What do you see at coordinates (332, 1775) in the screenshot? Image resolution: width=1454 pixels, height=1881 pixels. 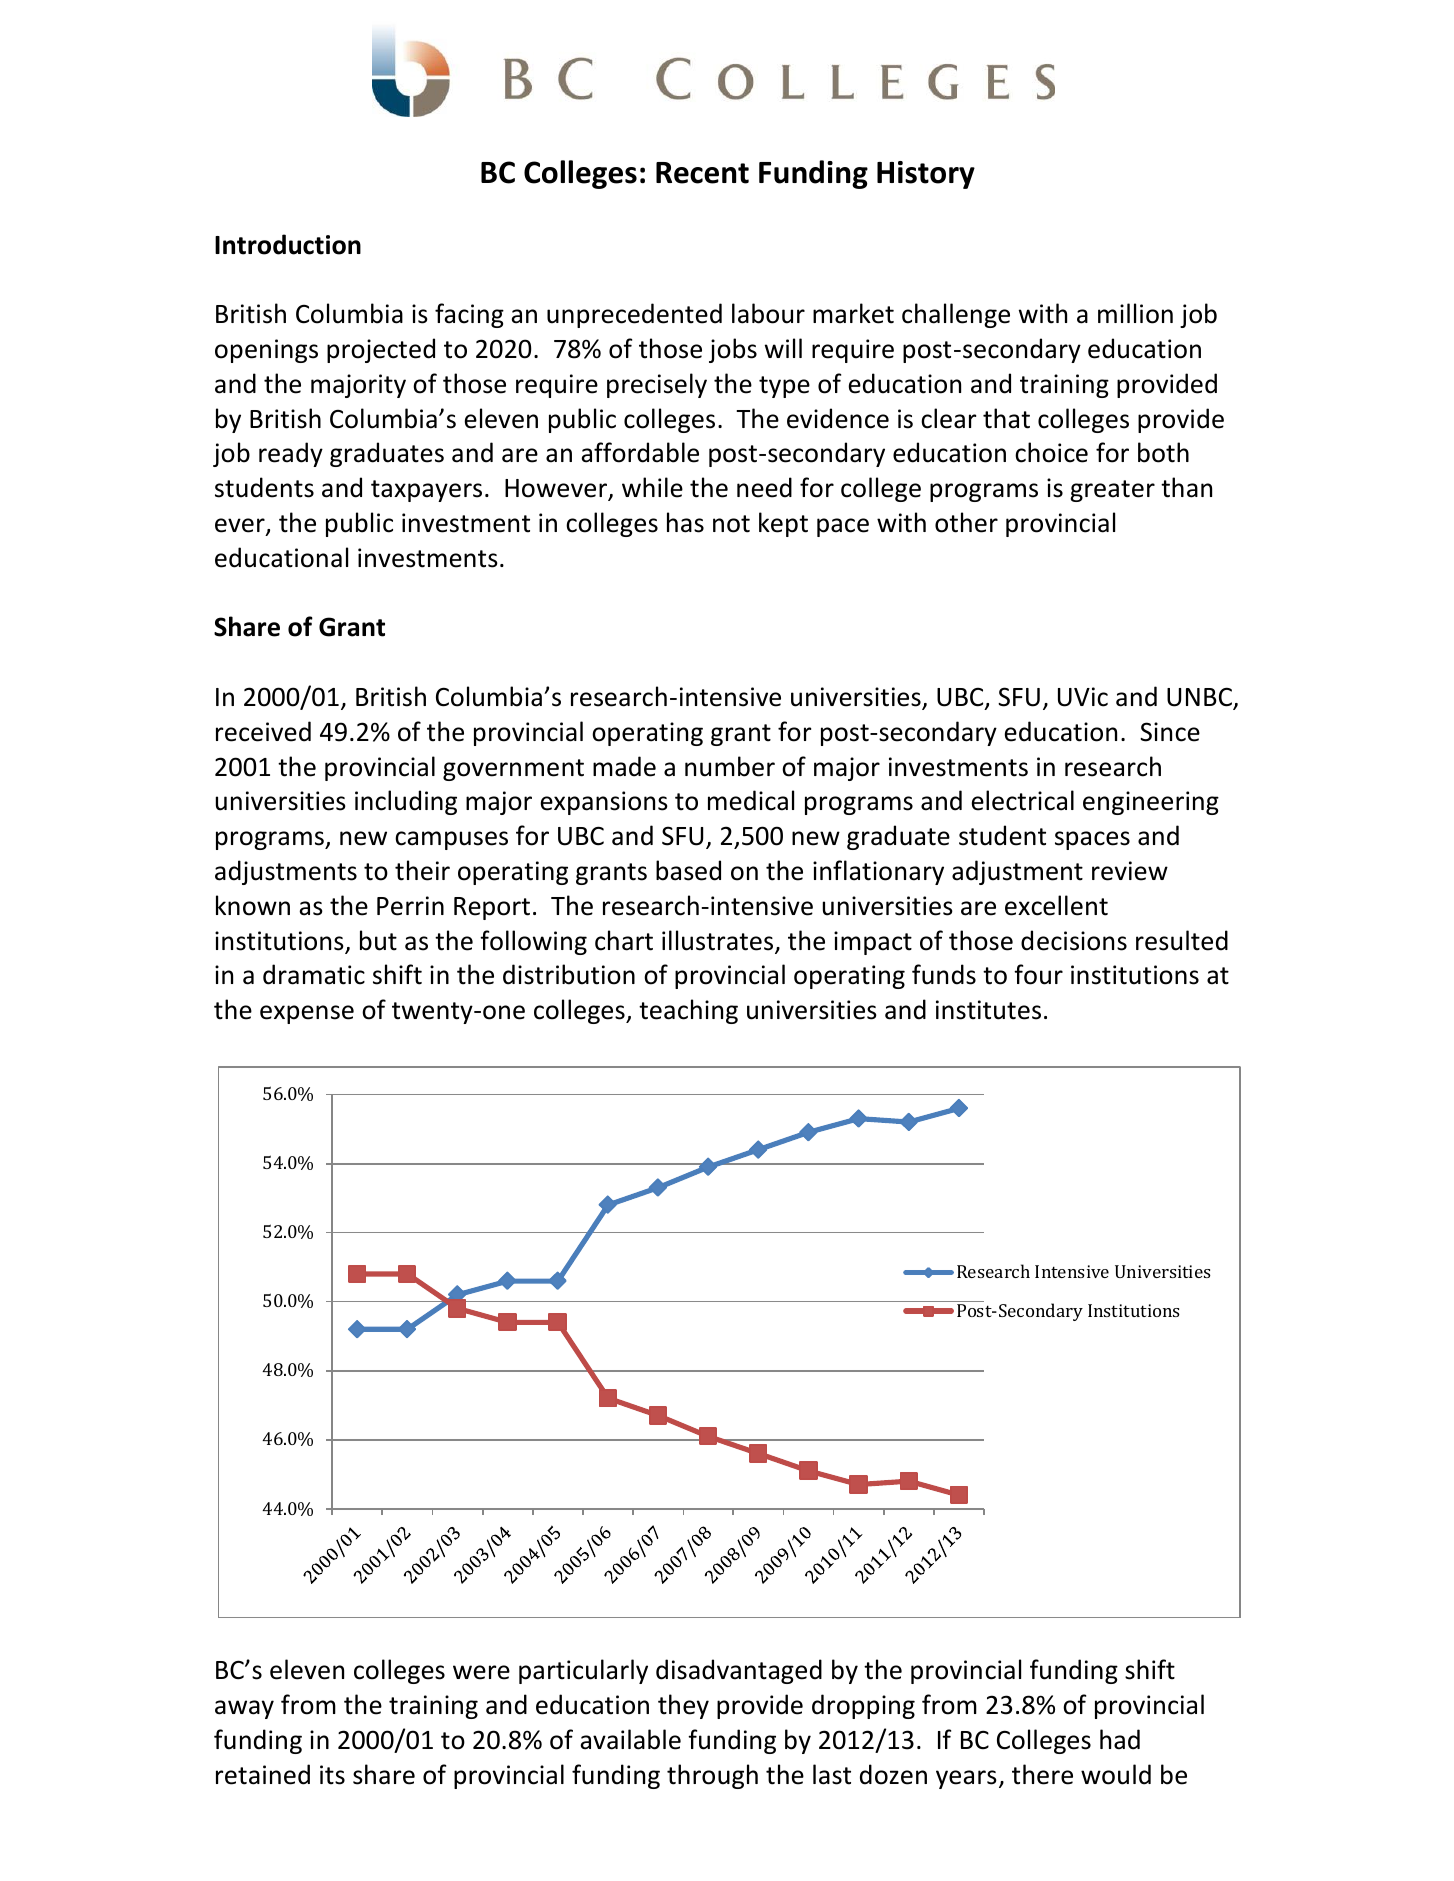 I see `its` at bounding box center [332, 1775].
